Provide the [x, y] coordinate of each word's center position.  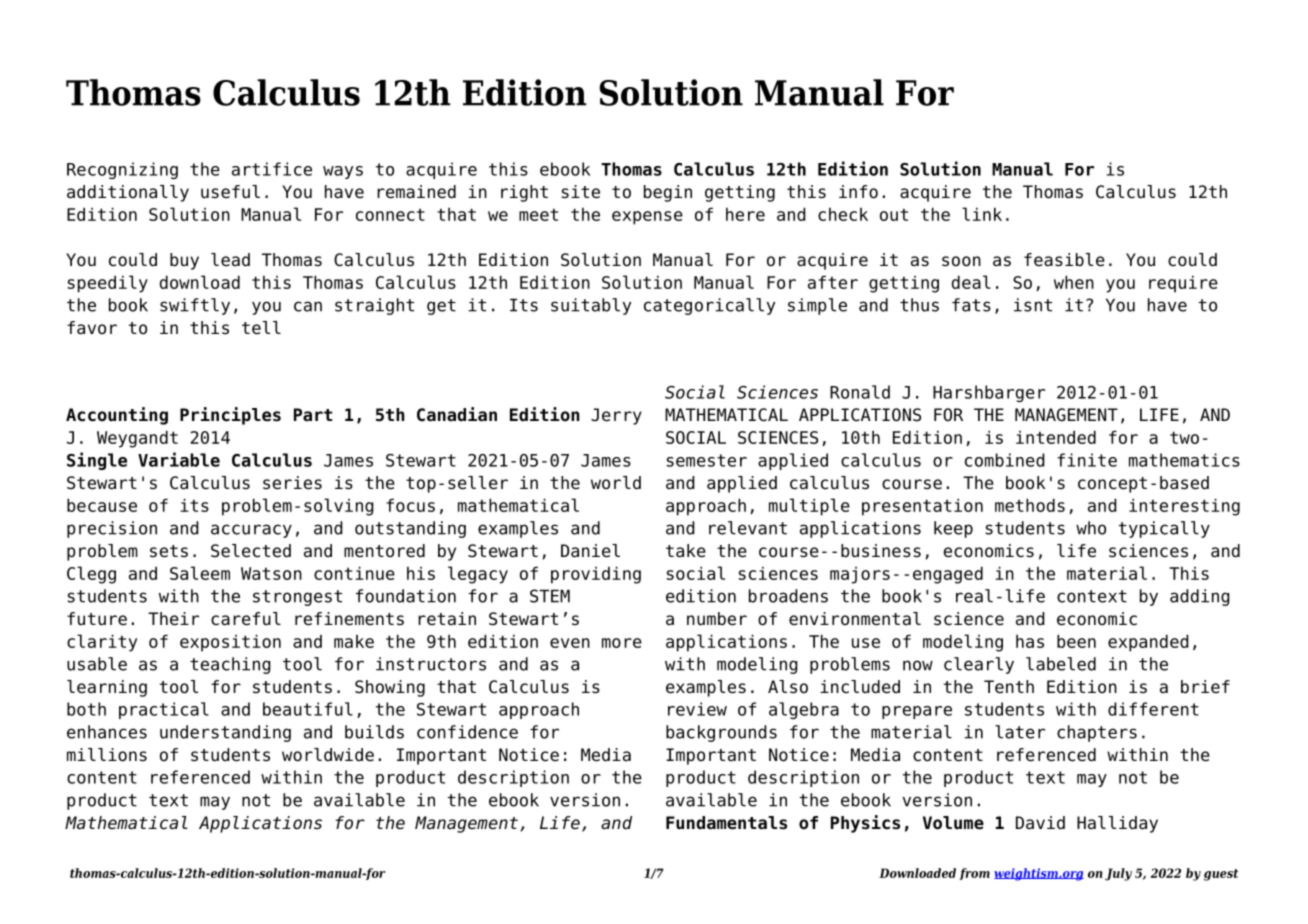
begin [668, 193]
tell [261, 328]
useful [230, 192]
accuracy [251, 531]
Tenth [1009, 687]
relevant [748, 528]
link [982, 214]
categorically [709, 306]
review [697, 709]
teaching [230, 665]
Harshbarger [989, 393]
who [1091, 528]
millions [107, 755]
